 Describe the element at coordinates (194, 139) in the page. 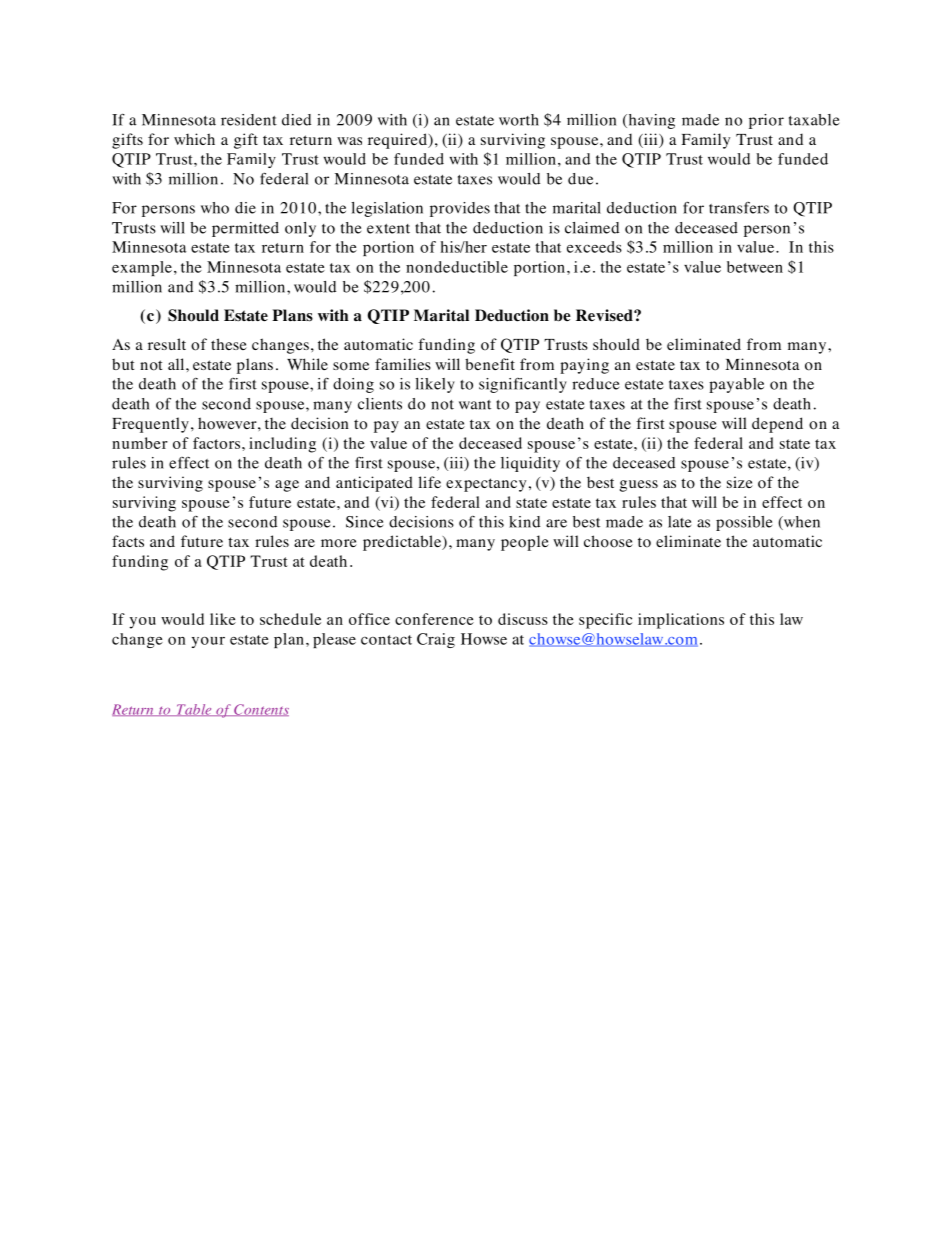

I see `which` at that location.
